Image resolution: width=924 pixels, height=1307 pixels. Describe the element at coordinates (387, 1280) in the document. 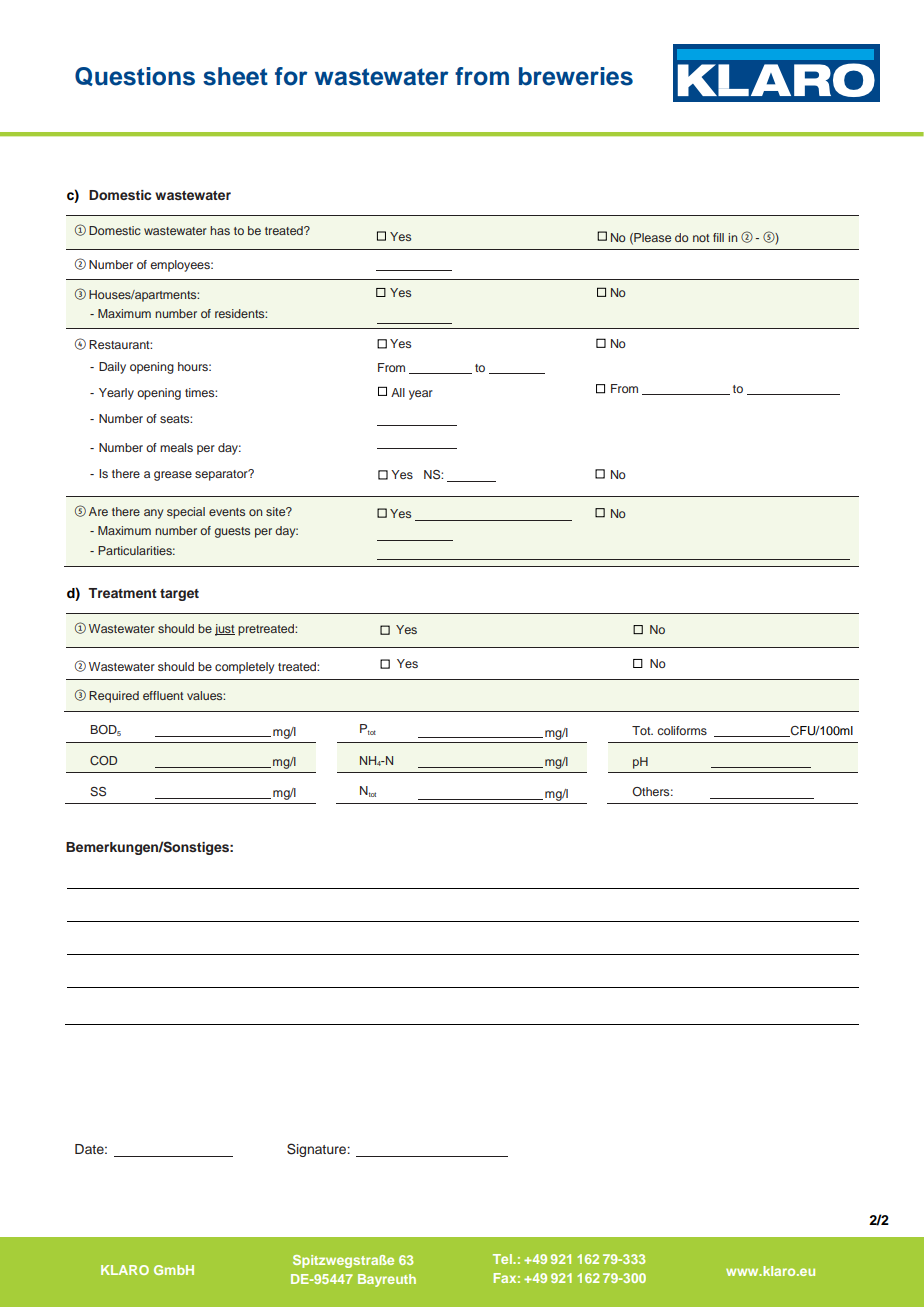

I see `Bayreuth` at that location.
